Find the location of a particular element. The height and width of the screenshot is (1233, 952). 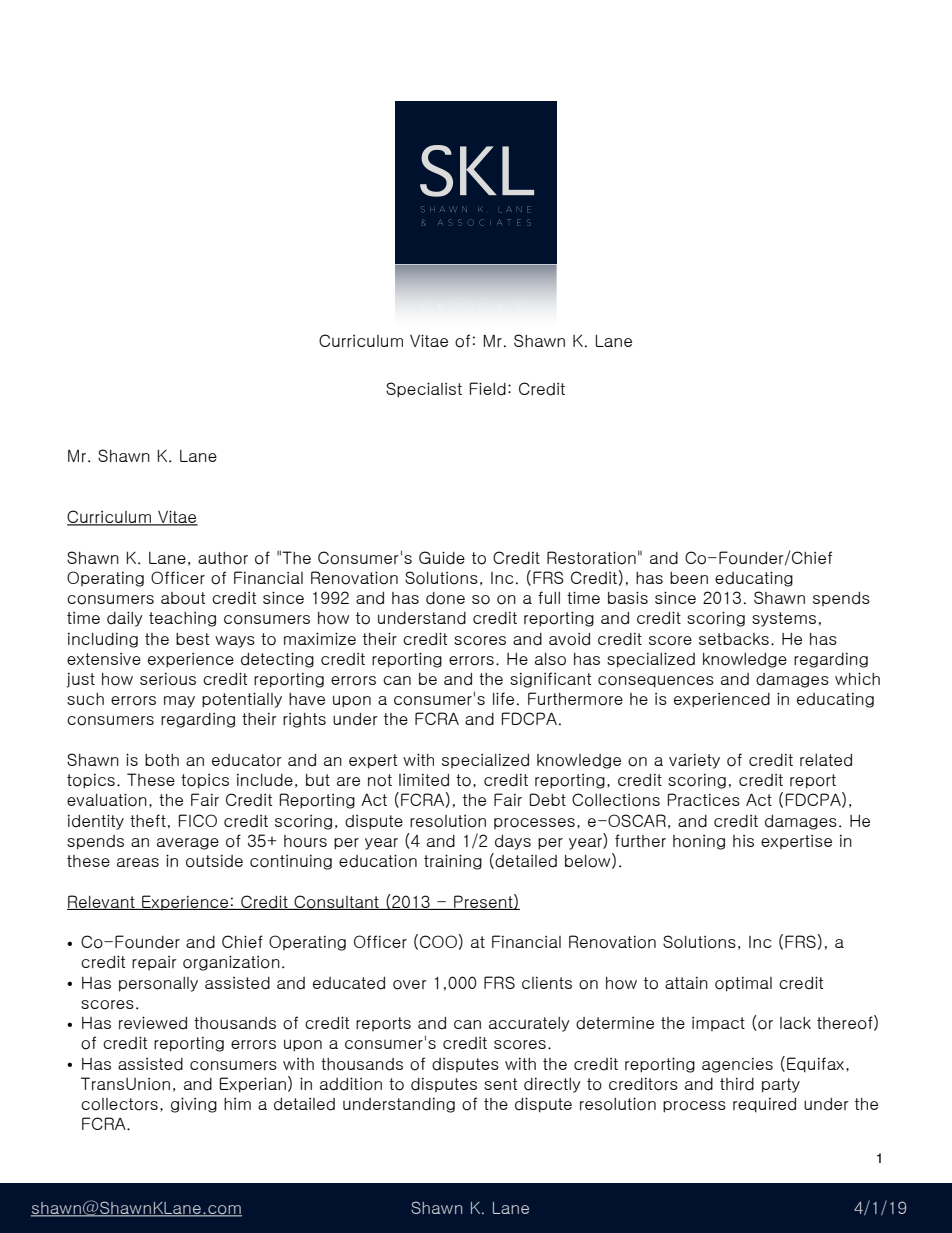

related is located at coordinates (826, 760).
